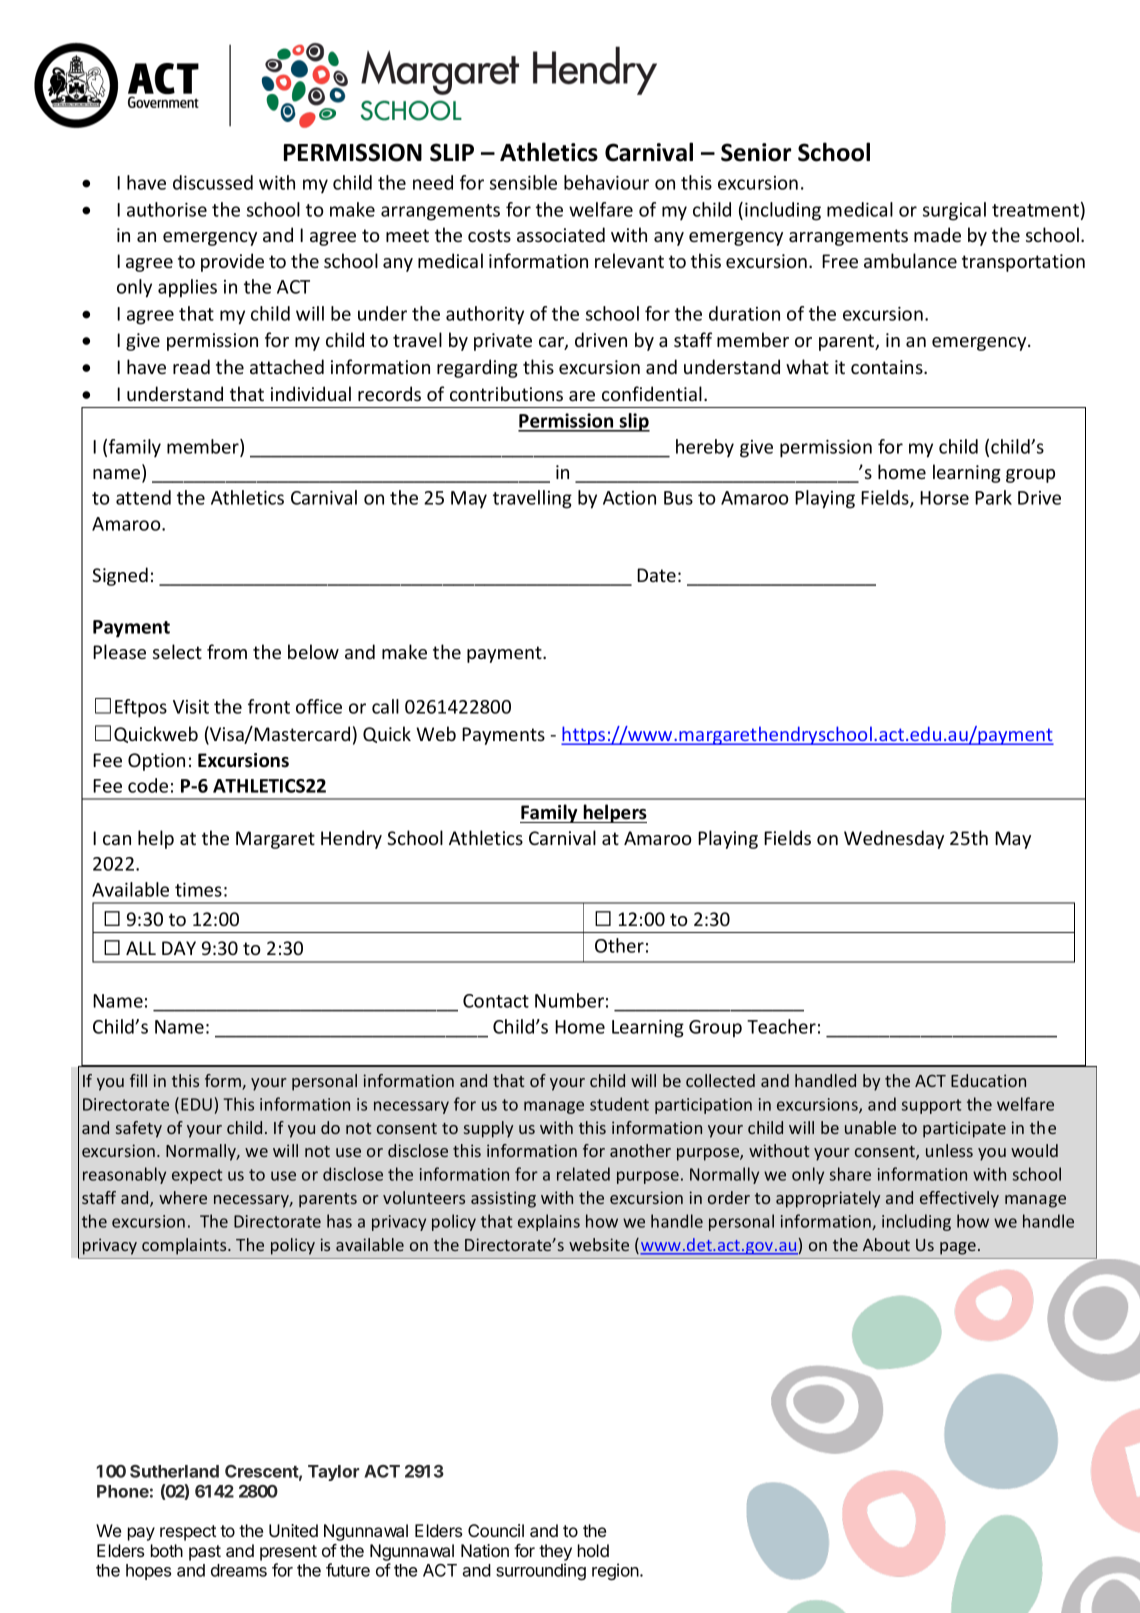 Image resolution: width=1140 pixels, height=1613 pixels. Describe the element at coordinates (213, 182) in the screenshot. I see `discussed` at that location.
